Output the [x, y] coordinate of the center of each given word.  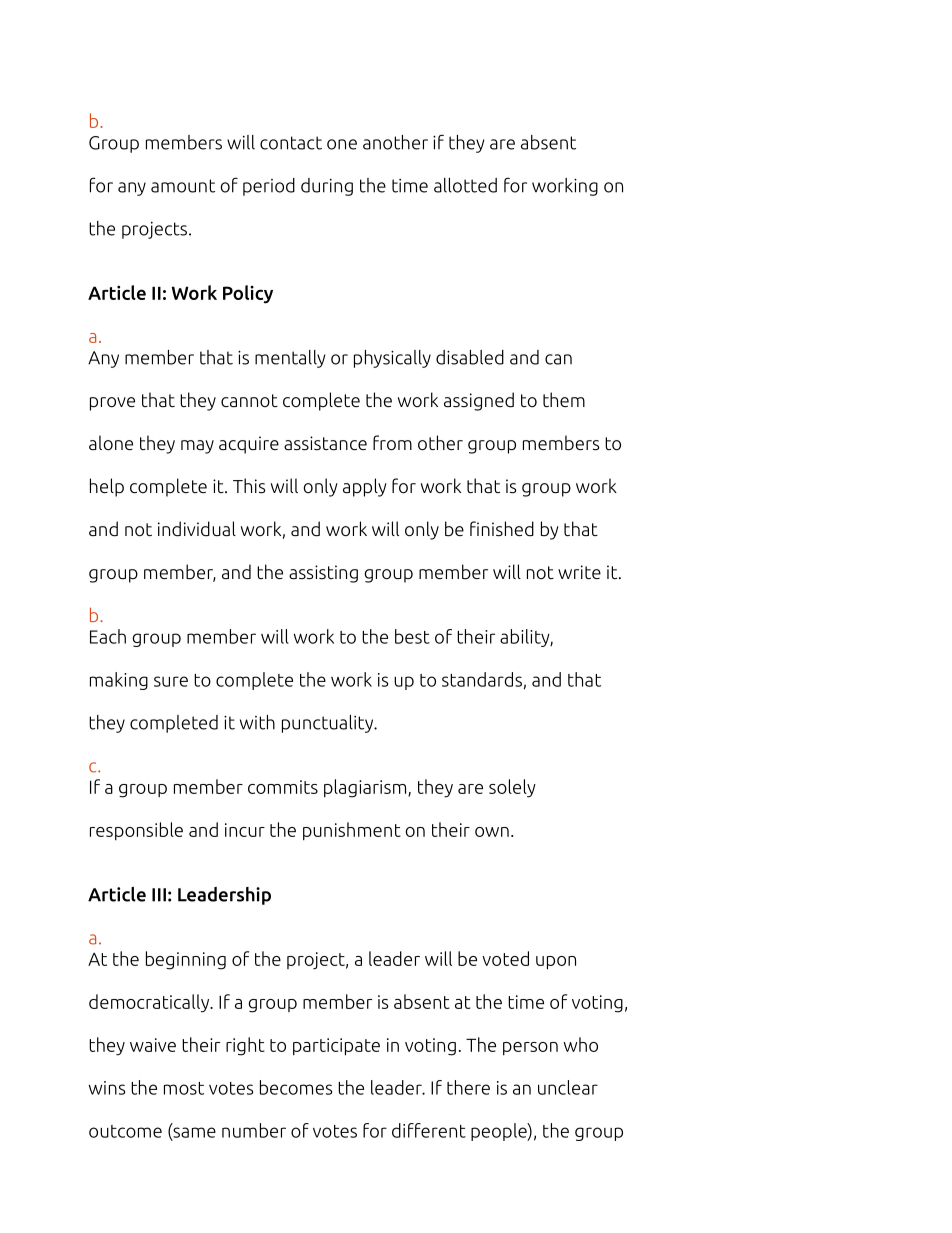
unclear [568, 1087]
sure [171, 681]
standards [482, 679]
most [184, 1088]
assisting [323, 574]
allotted [465, 185]
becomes [296, 1087]
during [327, 187]
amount [183, 186]
